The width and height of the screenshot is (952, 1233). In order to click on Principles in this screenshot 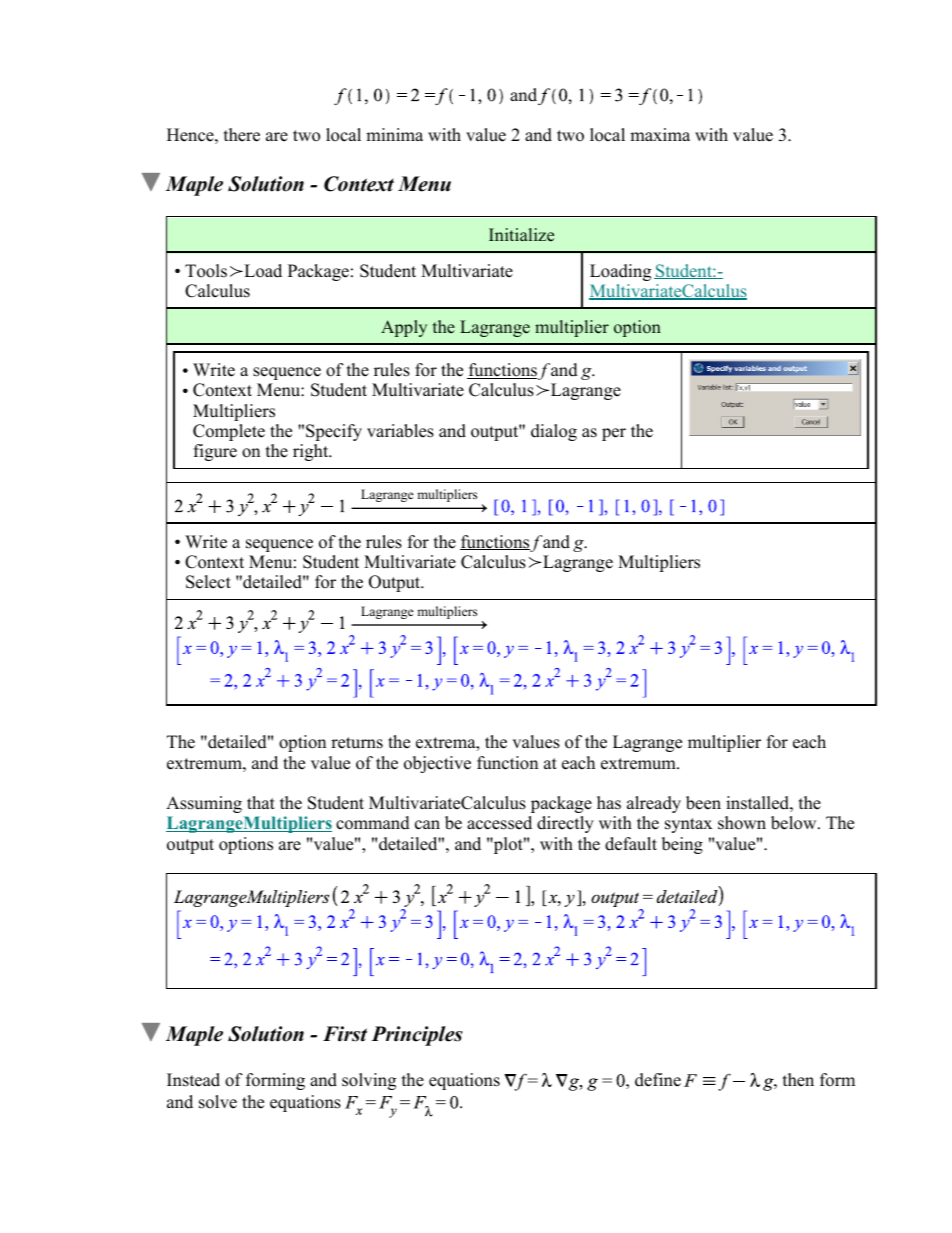, I will do `click(417, 1036)`.
